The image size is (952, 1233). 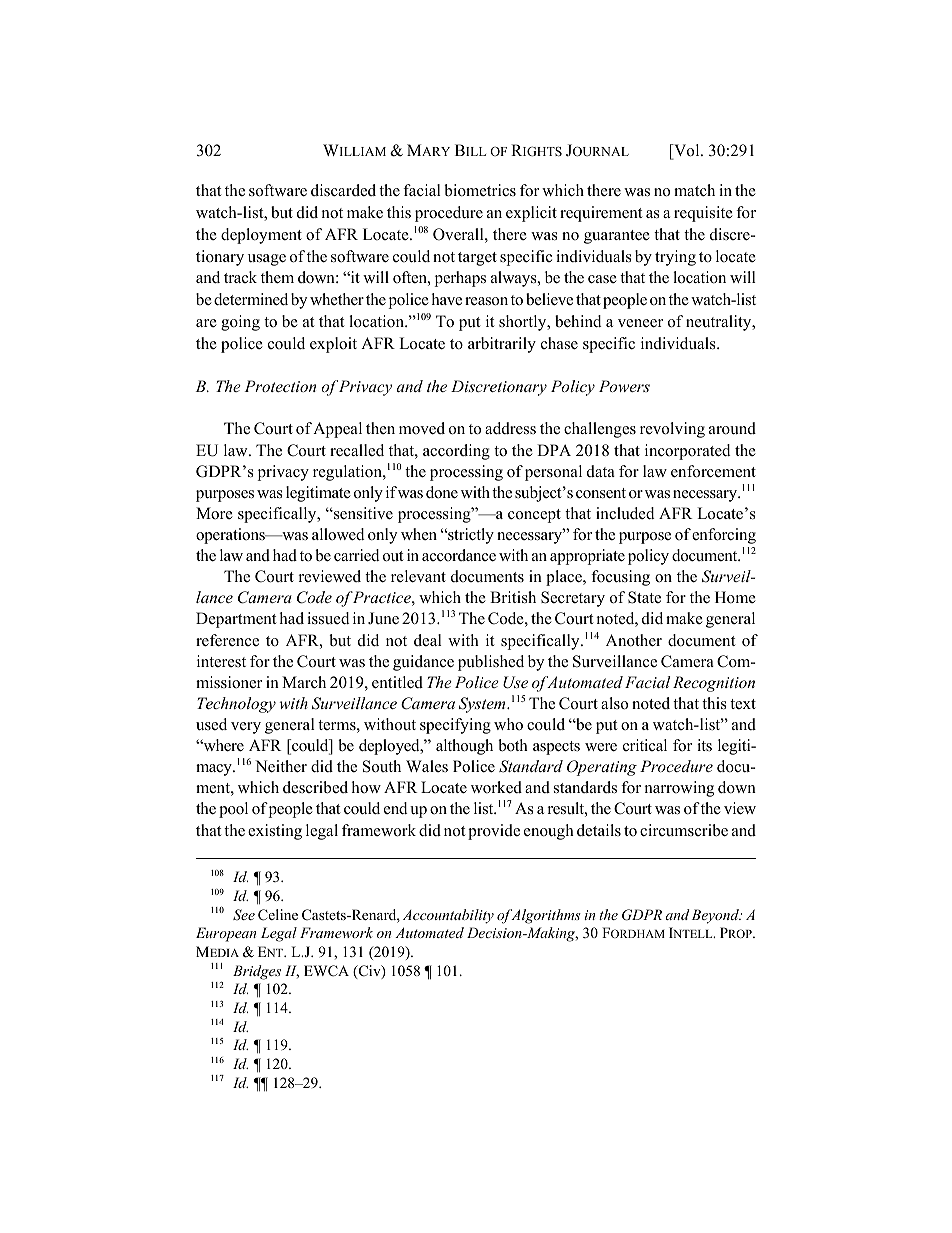 I want to click on described, so click(x=315, y=787).
